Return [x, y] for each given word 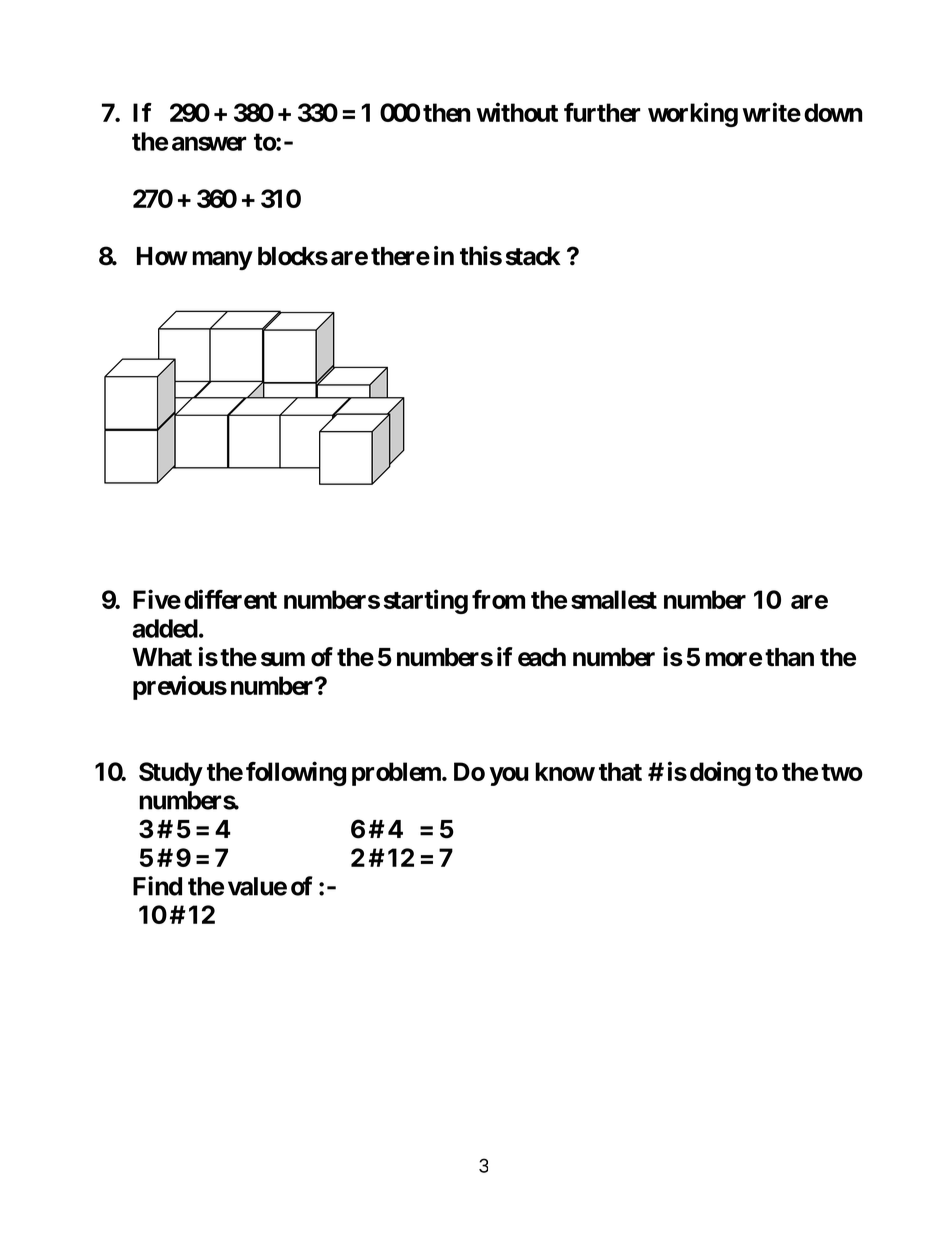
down [833, 112]
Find [157, 886]
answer [209, 143]
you [509, 776]
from [498, 599]
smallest [614, 599]
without [517, 112]
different [230, 599]
